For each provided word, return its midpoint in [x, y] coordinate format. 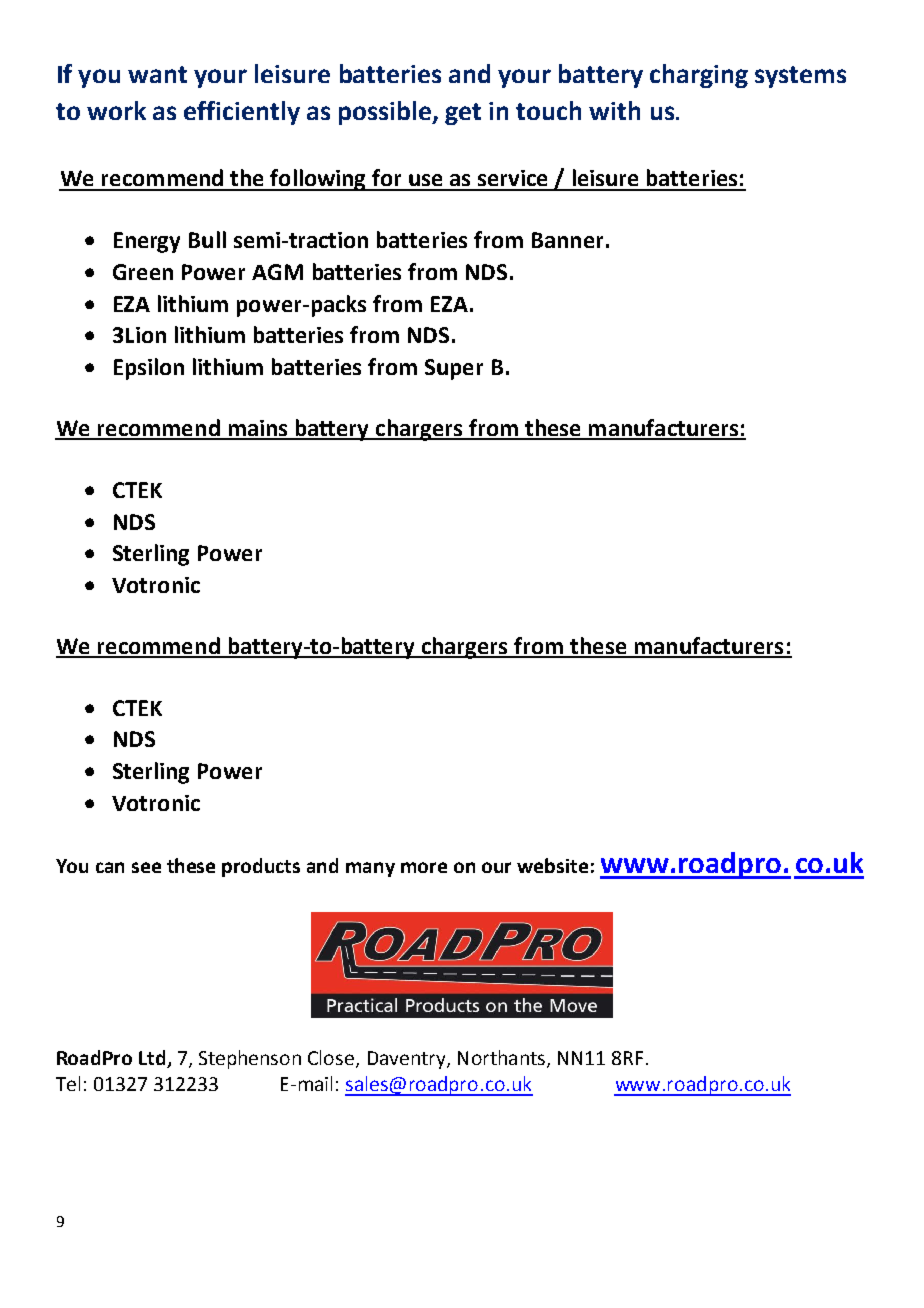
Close [332, 1058]
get [463, 114]
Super [454, 369]
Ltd [152, 1057]
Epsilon [149, 369]
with [614, 110]
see [146, 867]
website [552, 865]
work [116, 110]
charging [699, 76]
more [424, 867]
